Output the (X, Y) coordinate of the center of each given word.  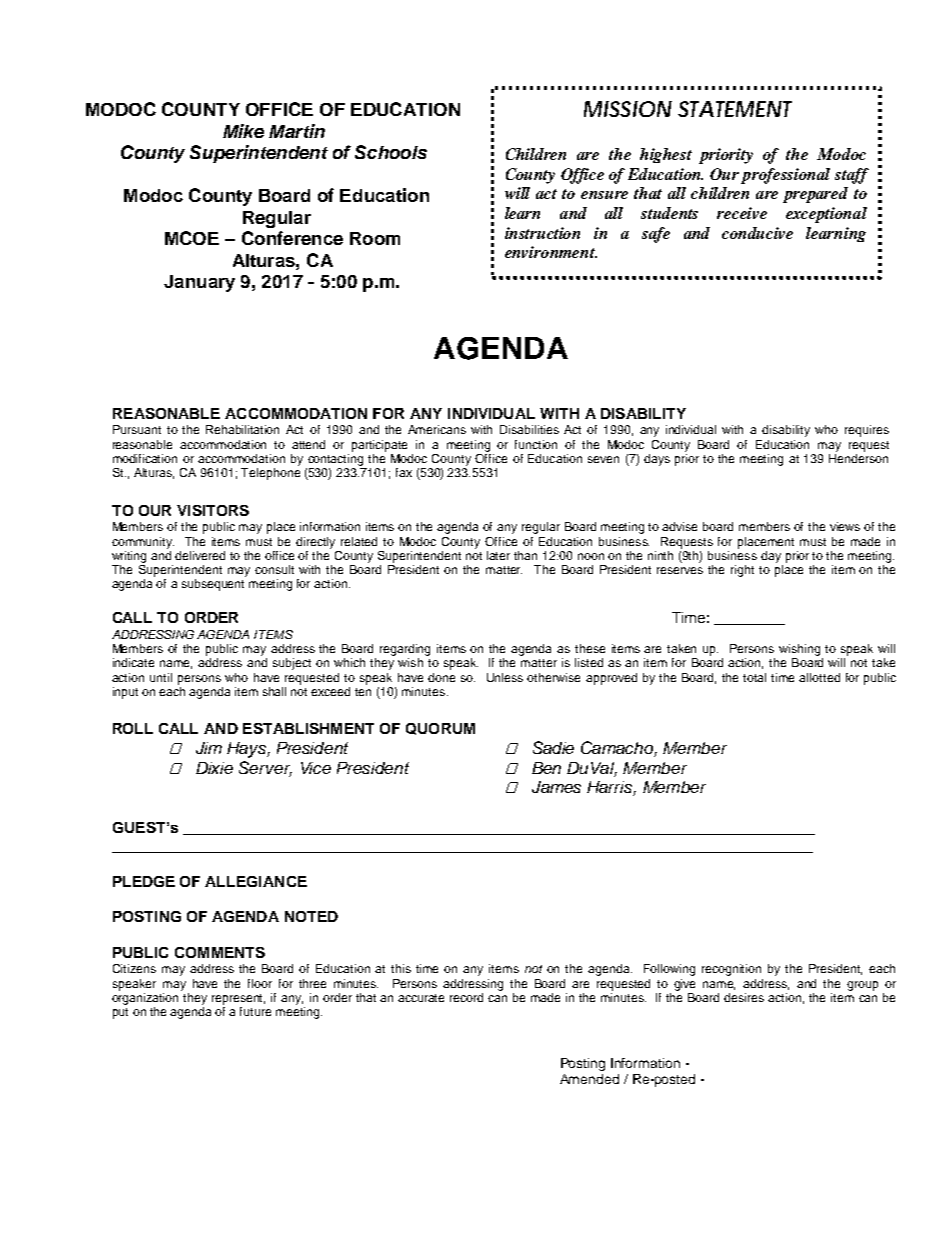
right (742, 571)
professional (785, 176)
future (255, 1011)
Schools (391, 152)
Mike (243, 131)
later (498, 555)
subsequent (213, 585)
